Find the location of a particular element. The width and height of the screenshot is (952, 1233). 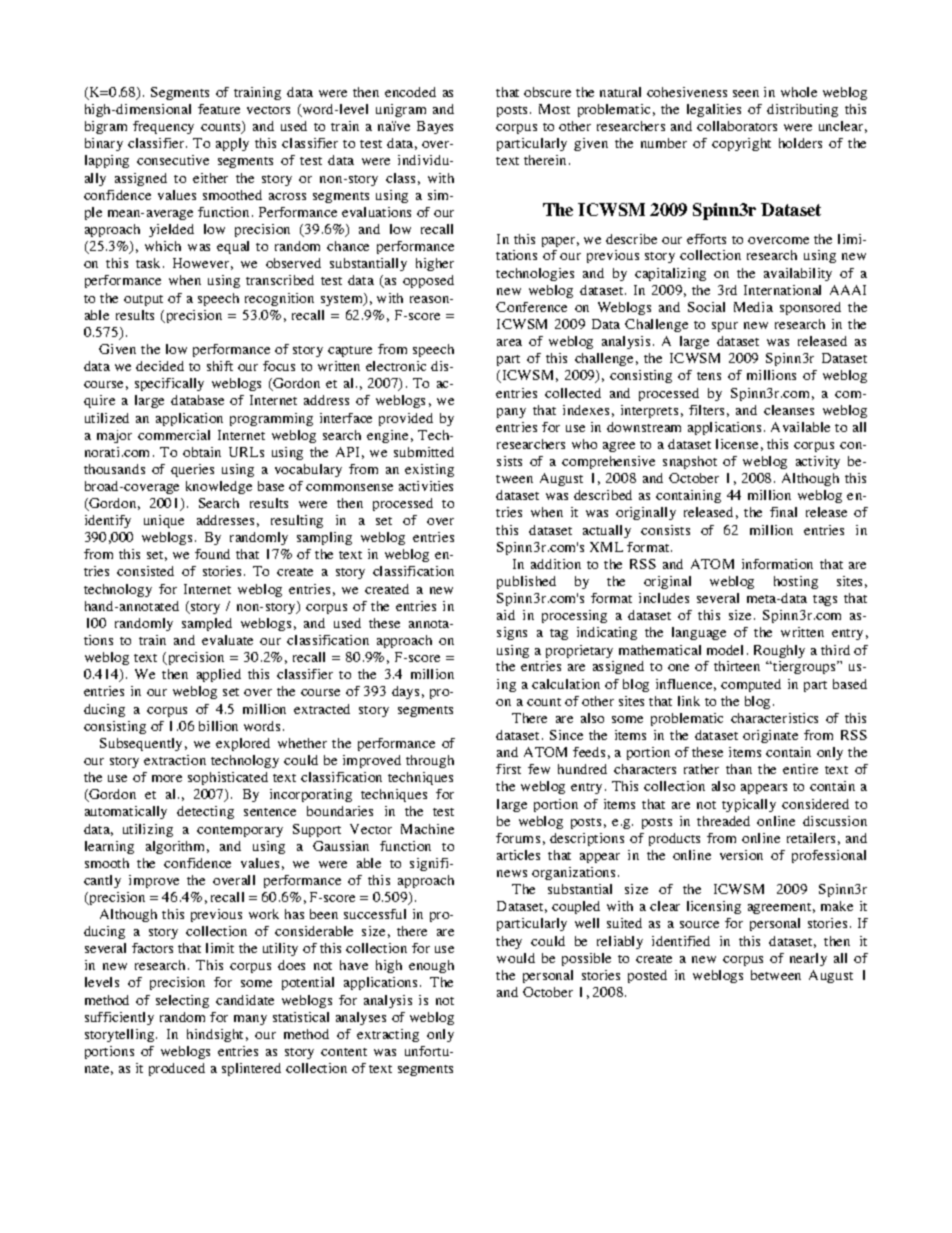

collaborators is located at coordinates (737, 126).
